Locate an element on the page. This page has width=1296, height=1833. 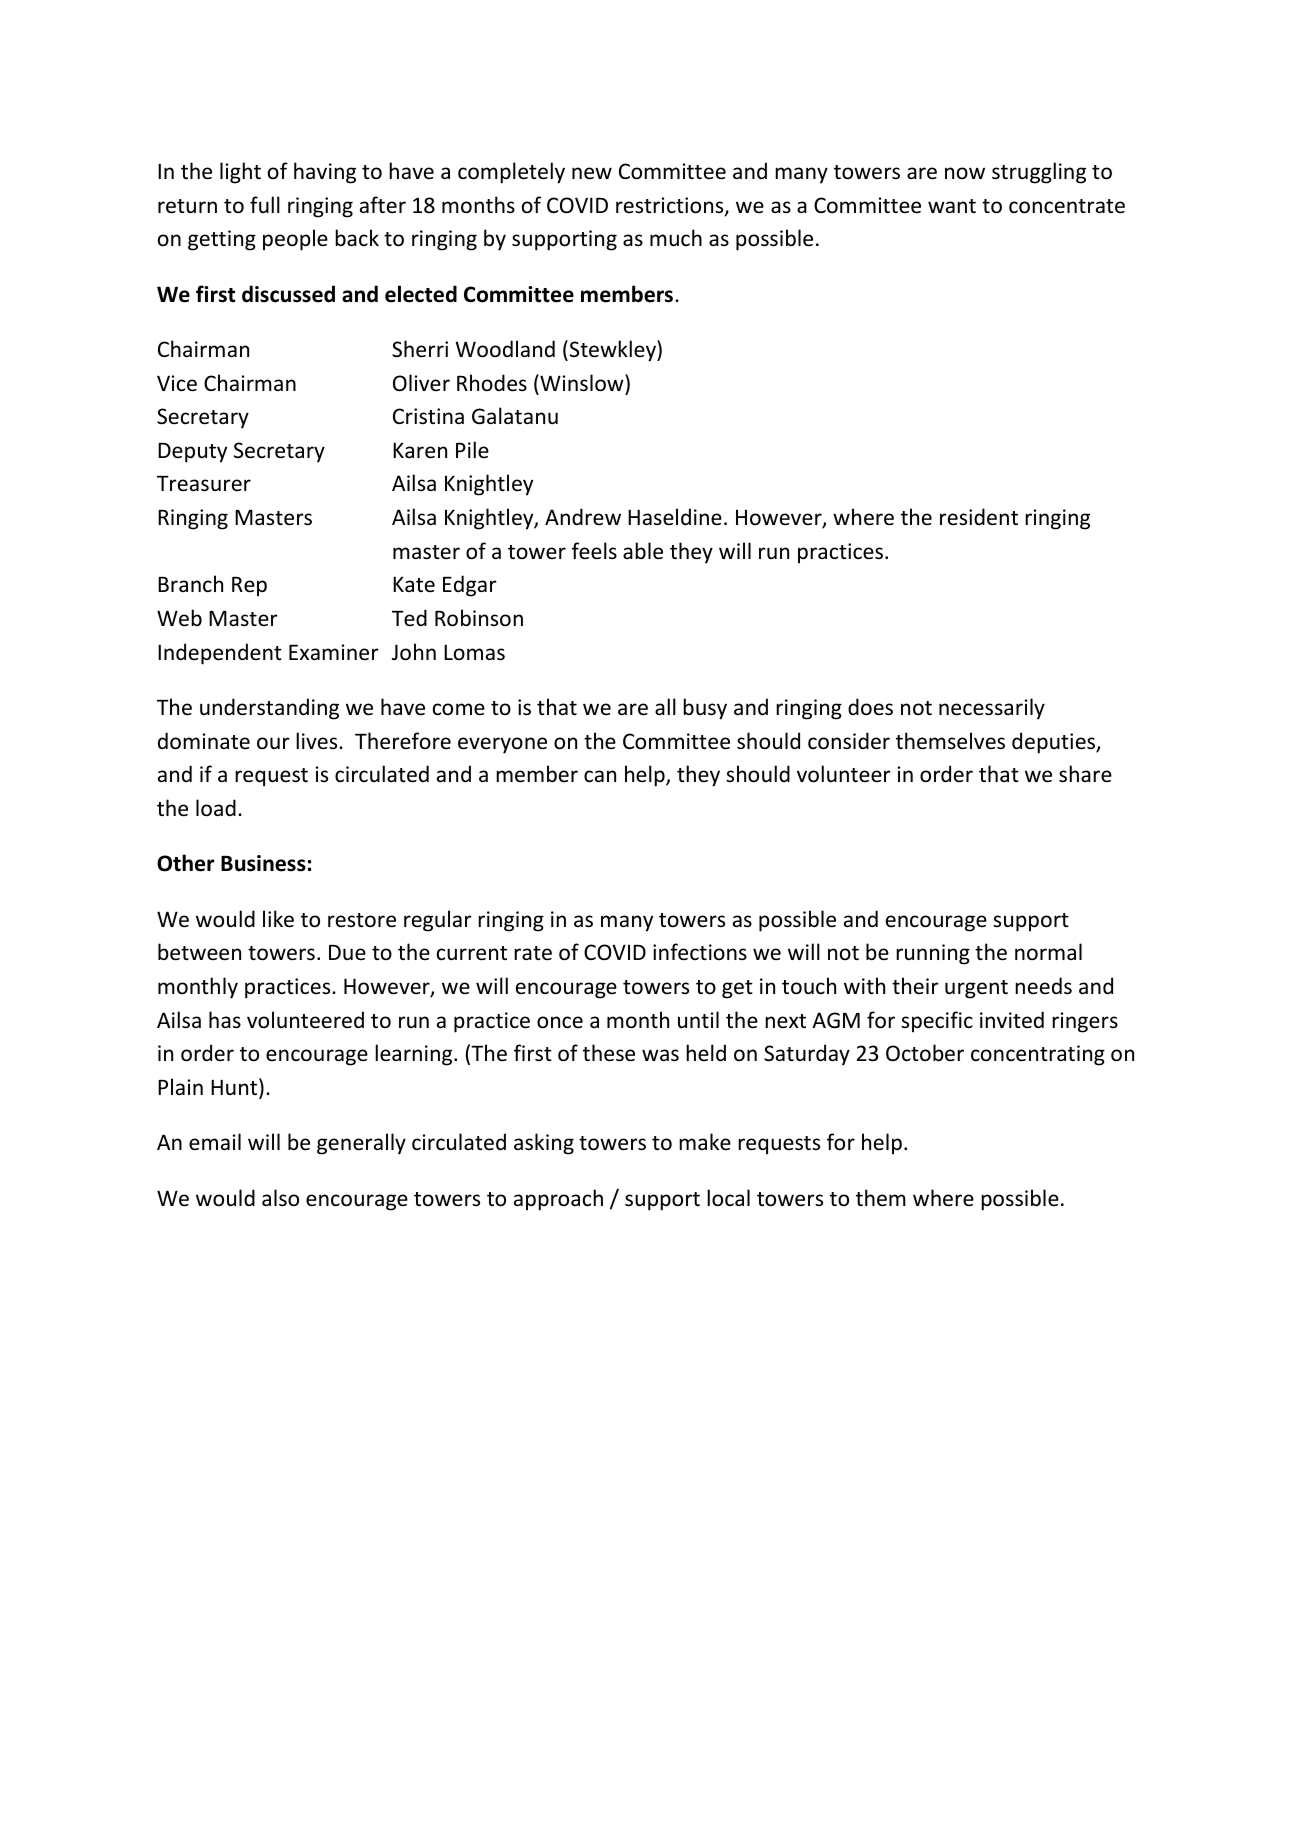
necessarily is located at coordinates (992, 709).
